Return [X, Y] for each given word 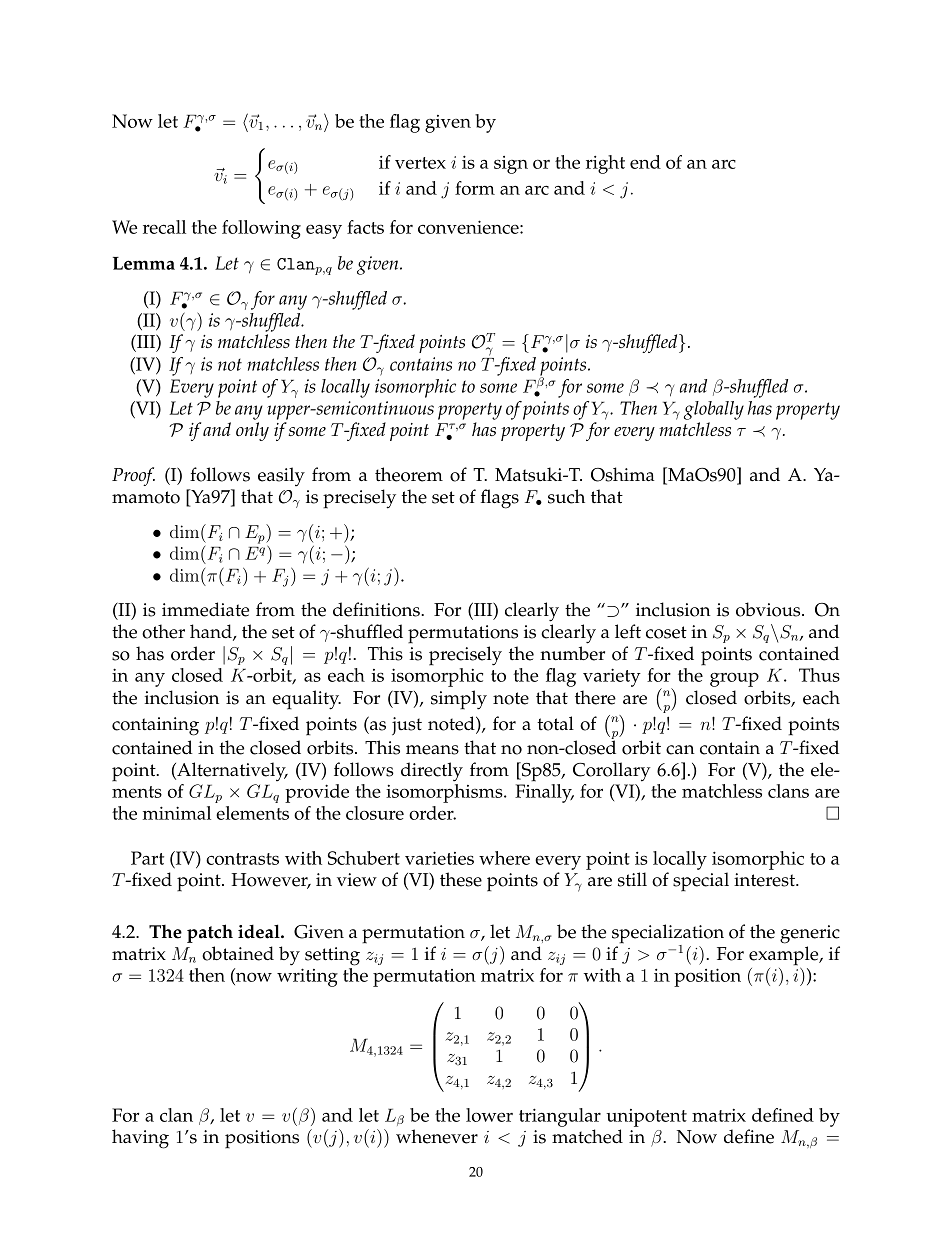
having [140, 1139]
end [645, 162]
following [261, 229]
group [734, 679]
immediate [205, 609]
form [475, 188]
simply [459, 700]
